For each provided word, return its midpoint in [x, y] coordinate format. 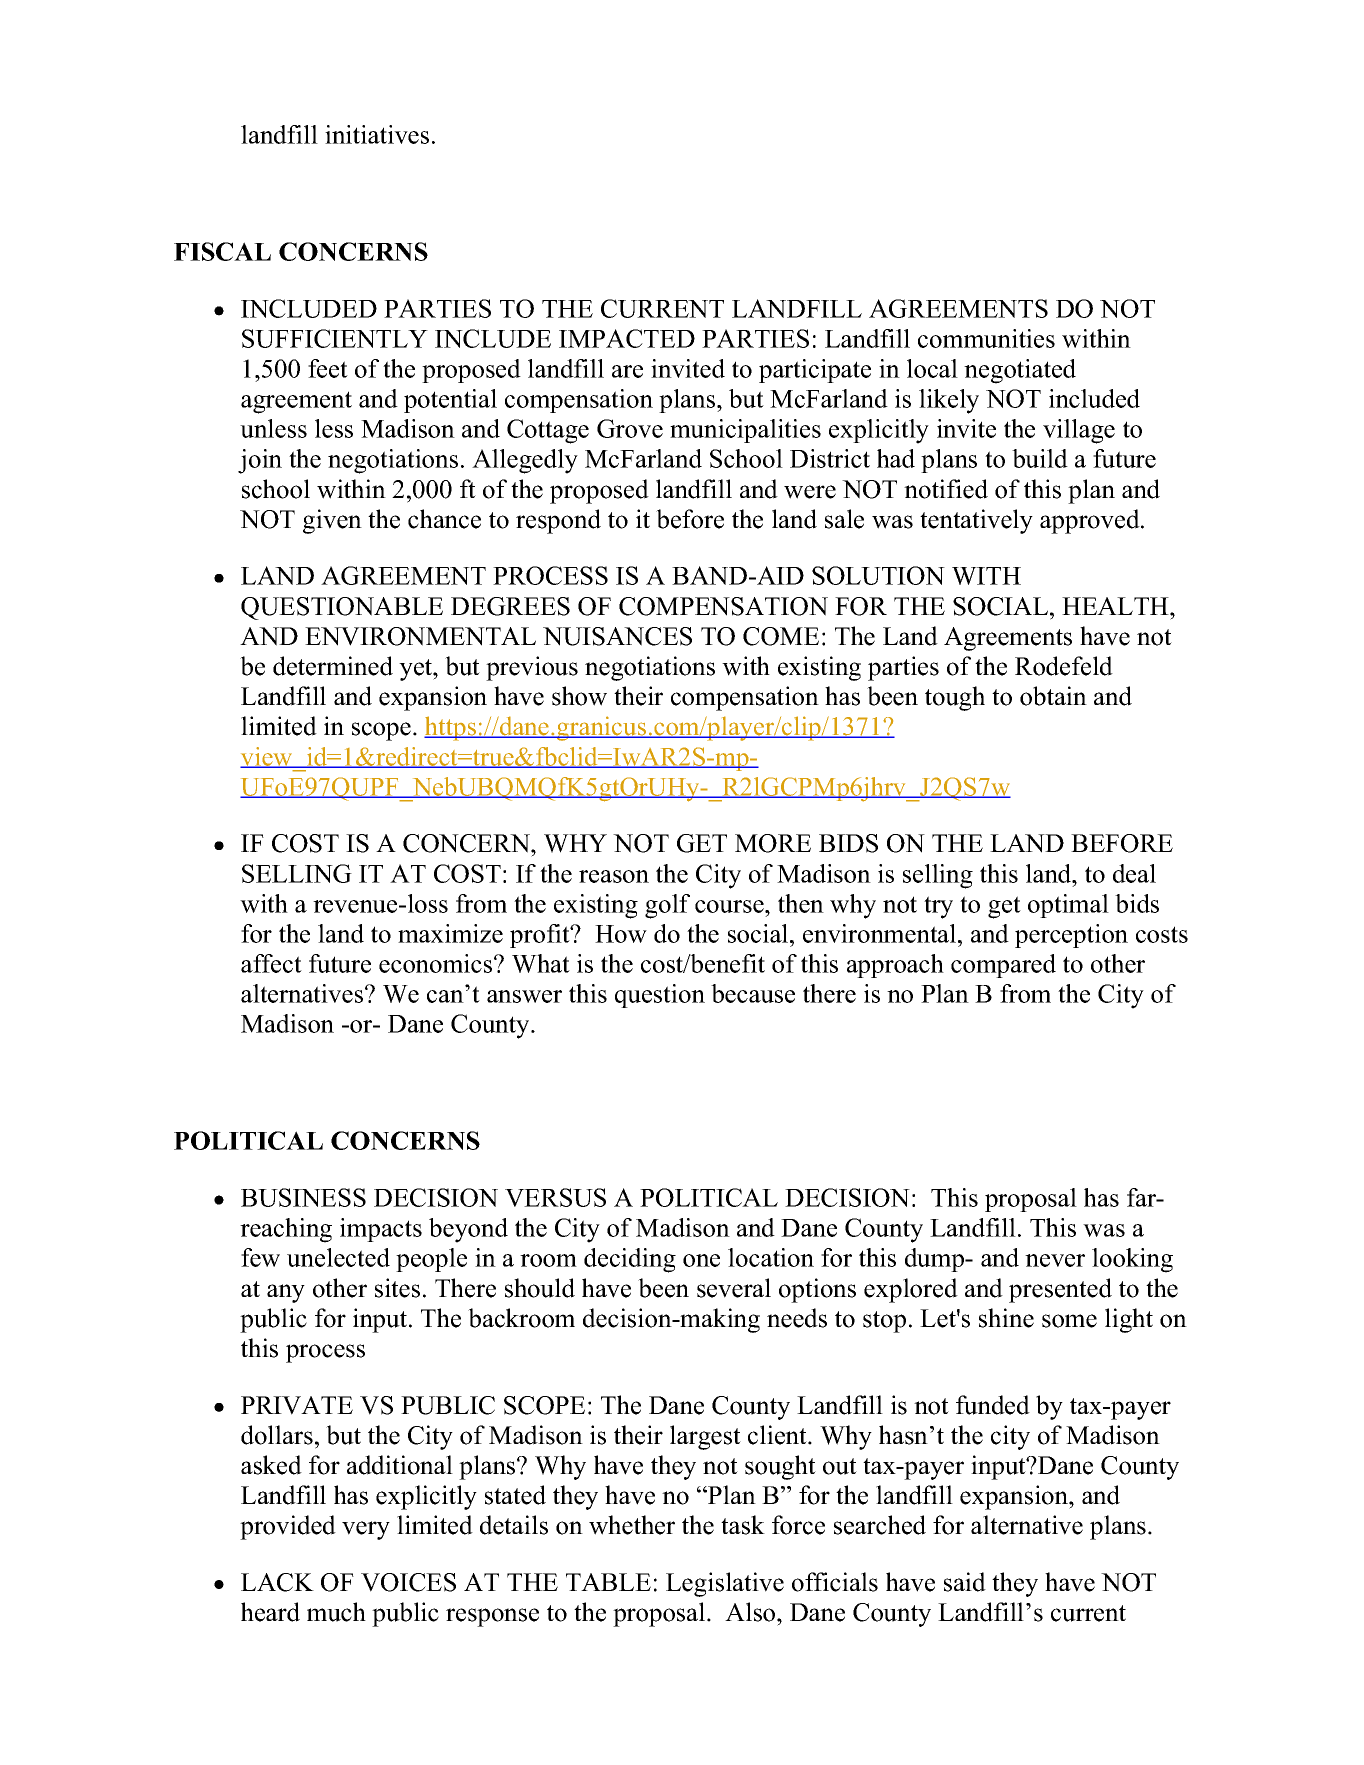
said [965, 1582]
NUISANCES [617, 636]
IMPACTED [627, 338]
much [336, 1612]
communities [986, 338]
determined [333, 666]
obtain [1053, 696]
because [753, 993]
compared [1003, 966]
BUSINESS [303, 1197]
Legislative [725, 1584]
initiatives [377, 134]
